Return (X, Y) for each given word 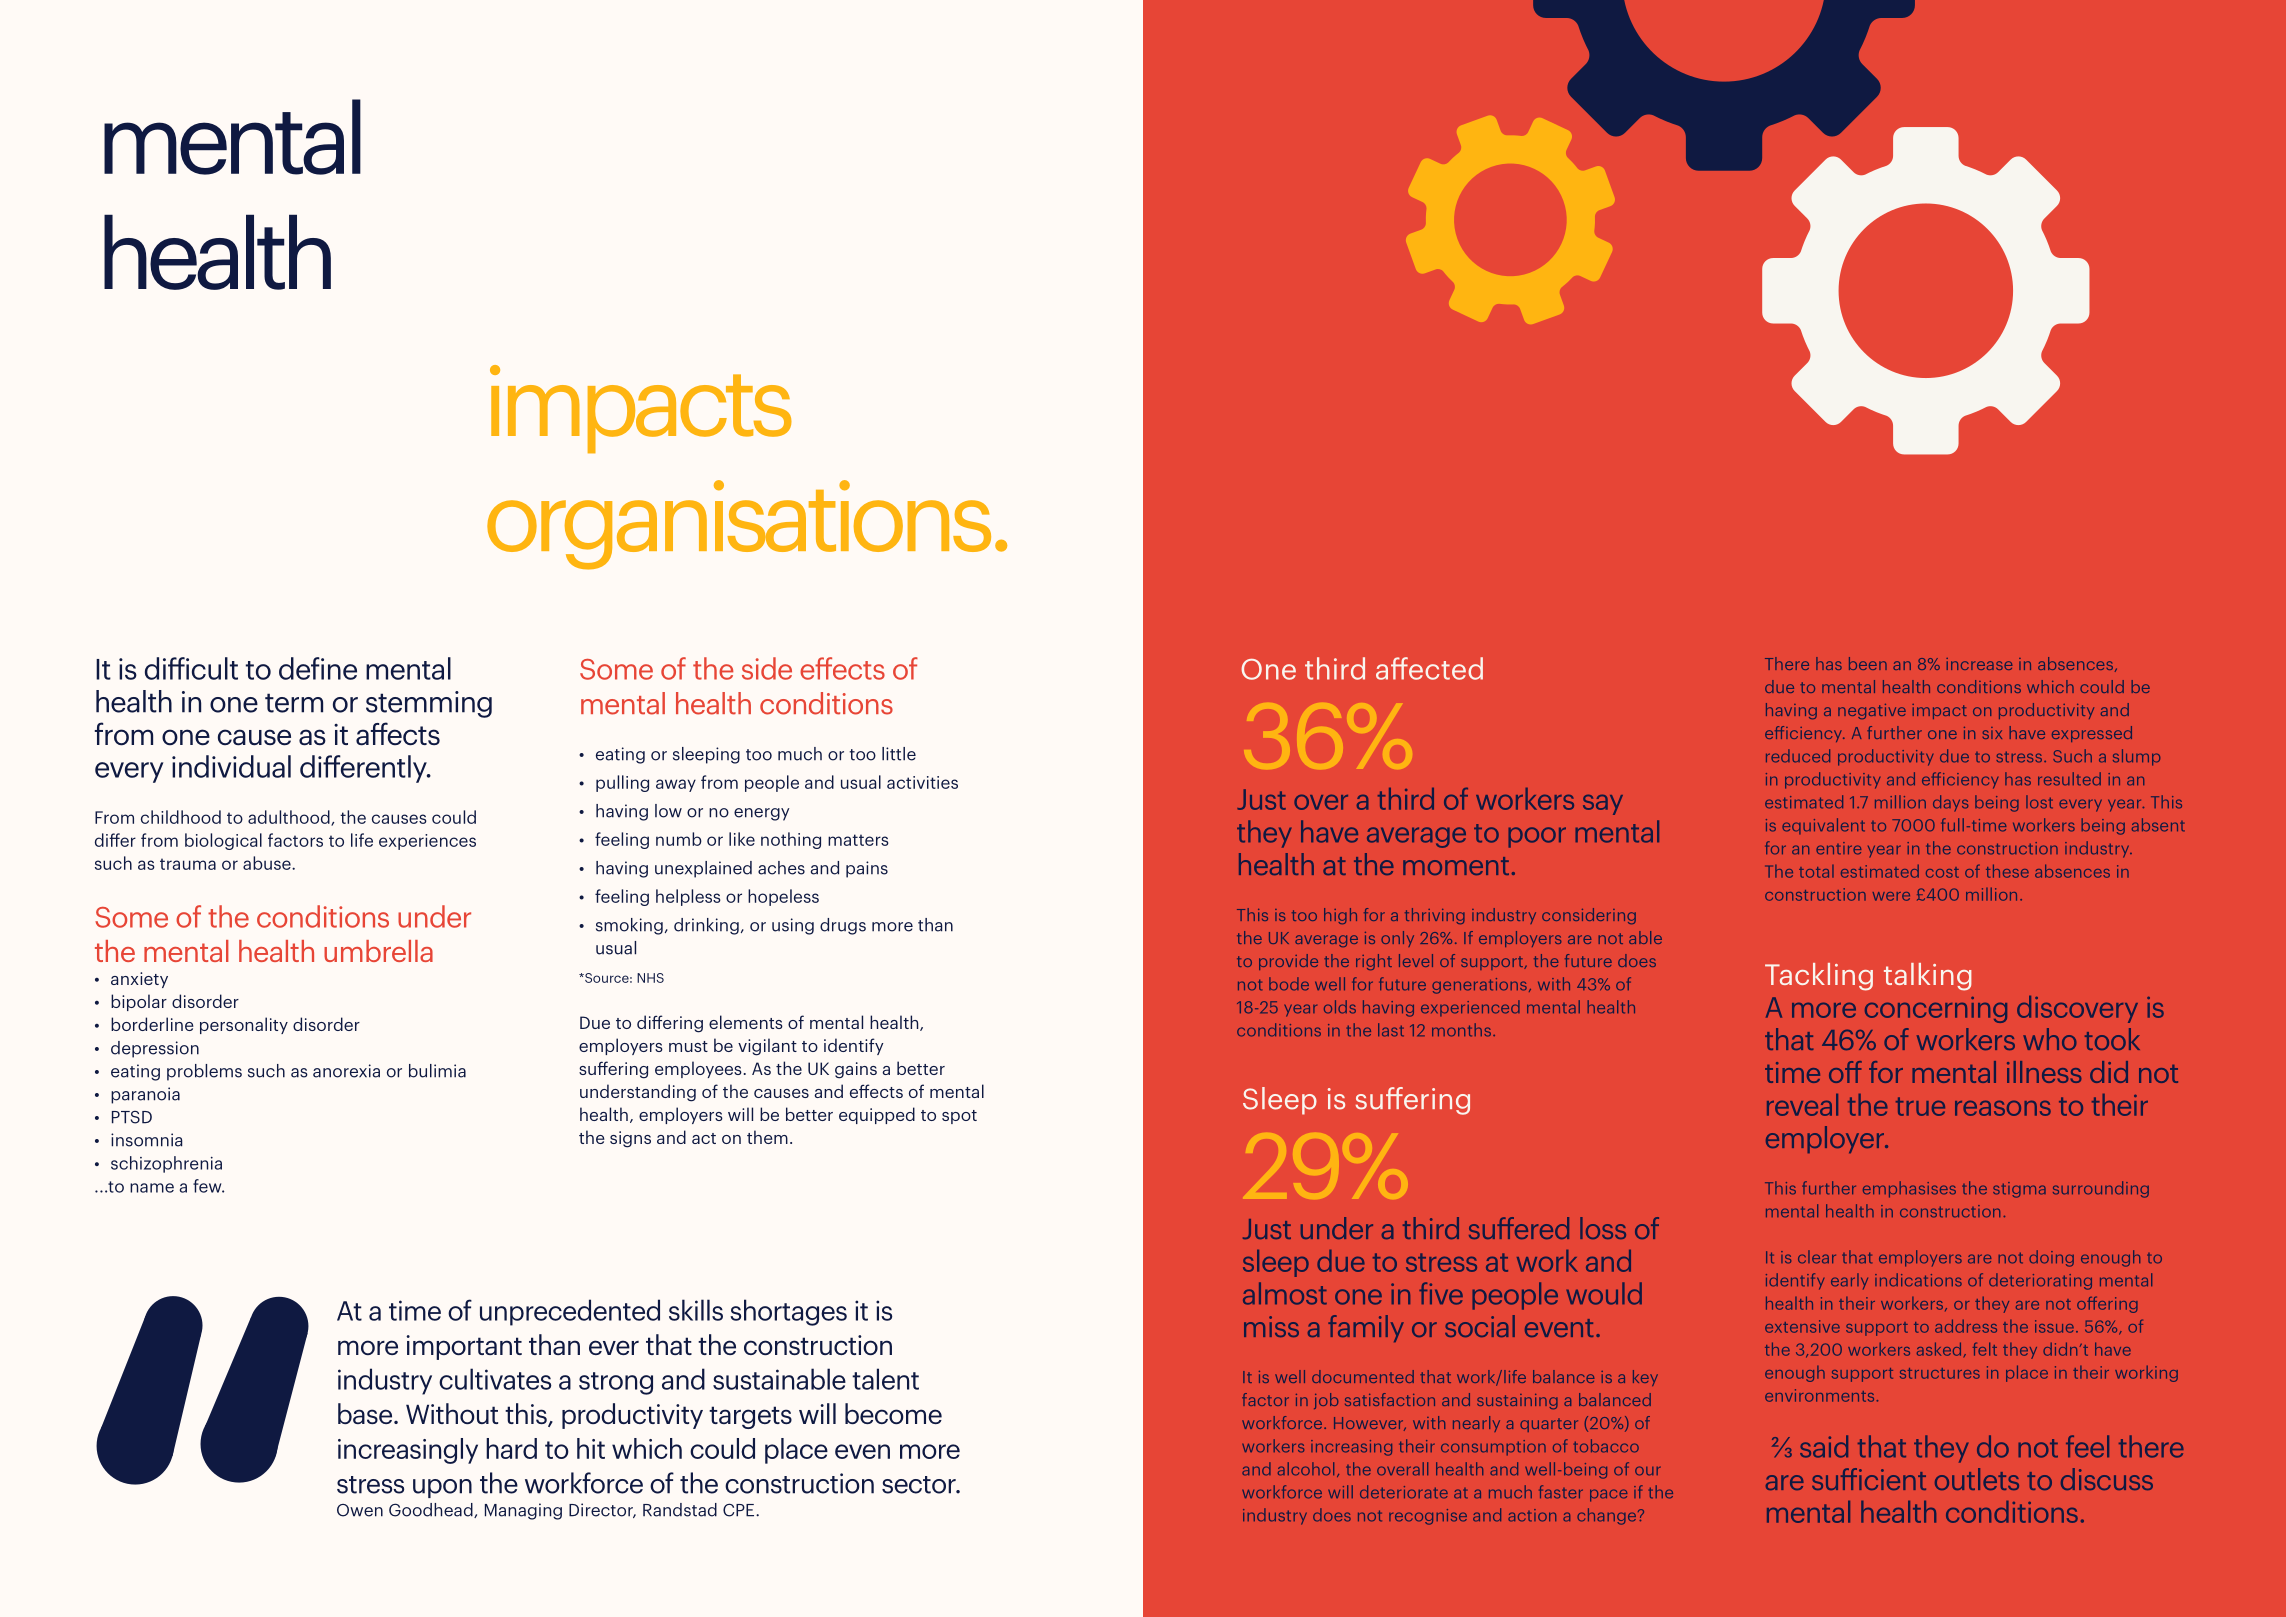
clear (1817, 1257)
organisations (739, 525)
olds (1340, 1007)
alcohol (1306, 1469)
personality (244, 1025)
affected (1429, 668)
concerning (1936, 1010)
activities (922, 782)
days (1950, 803)
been (1868, 663)
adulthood (290, 818)
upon (442, 1488)
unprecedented (570, 1312)
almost (1285, 1293)
